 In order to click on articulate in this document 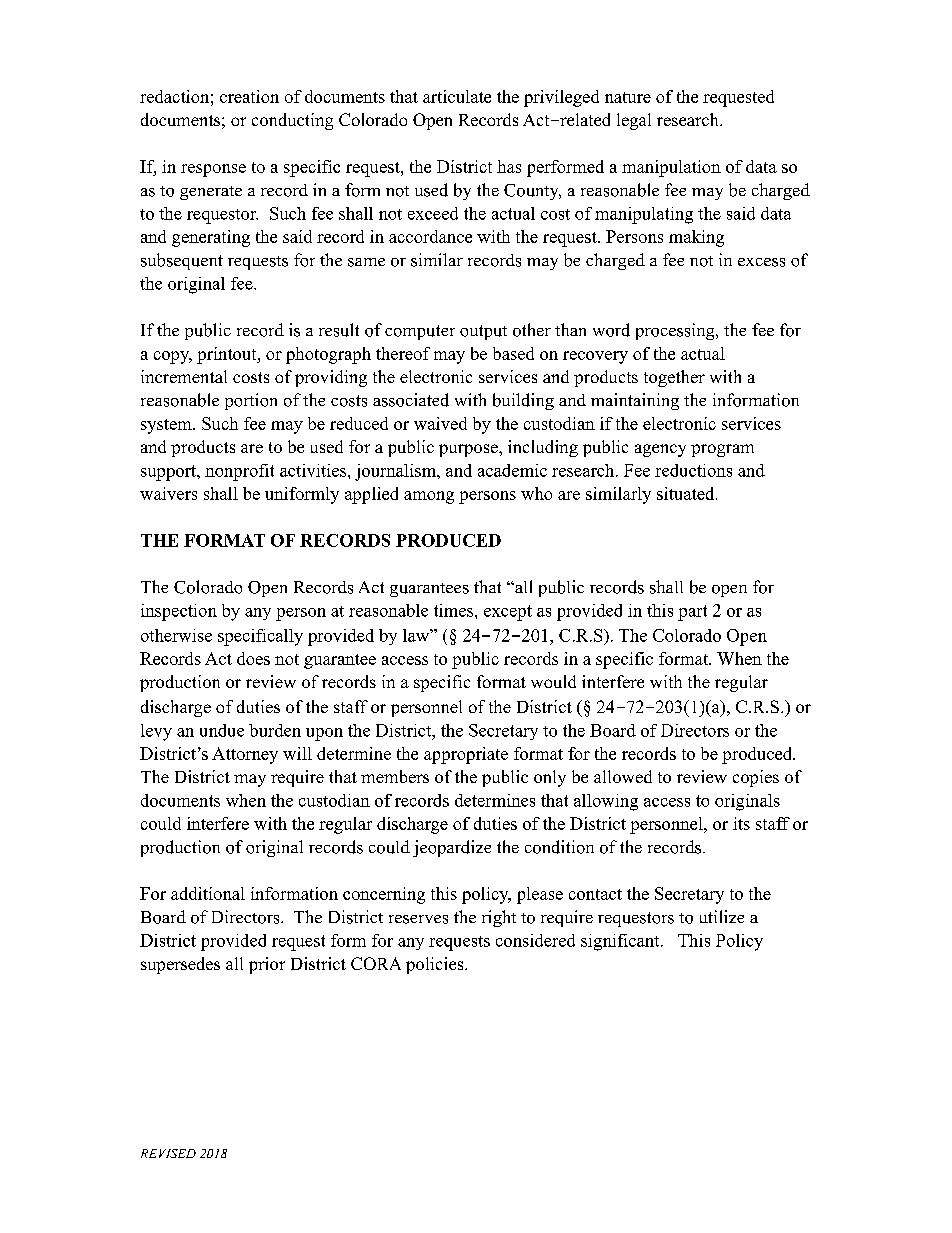, I will do `click(457, 96)`.
